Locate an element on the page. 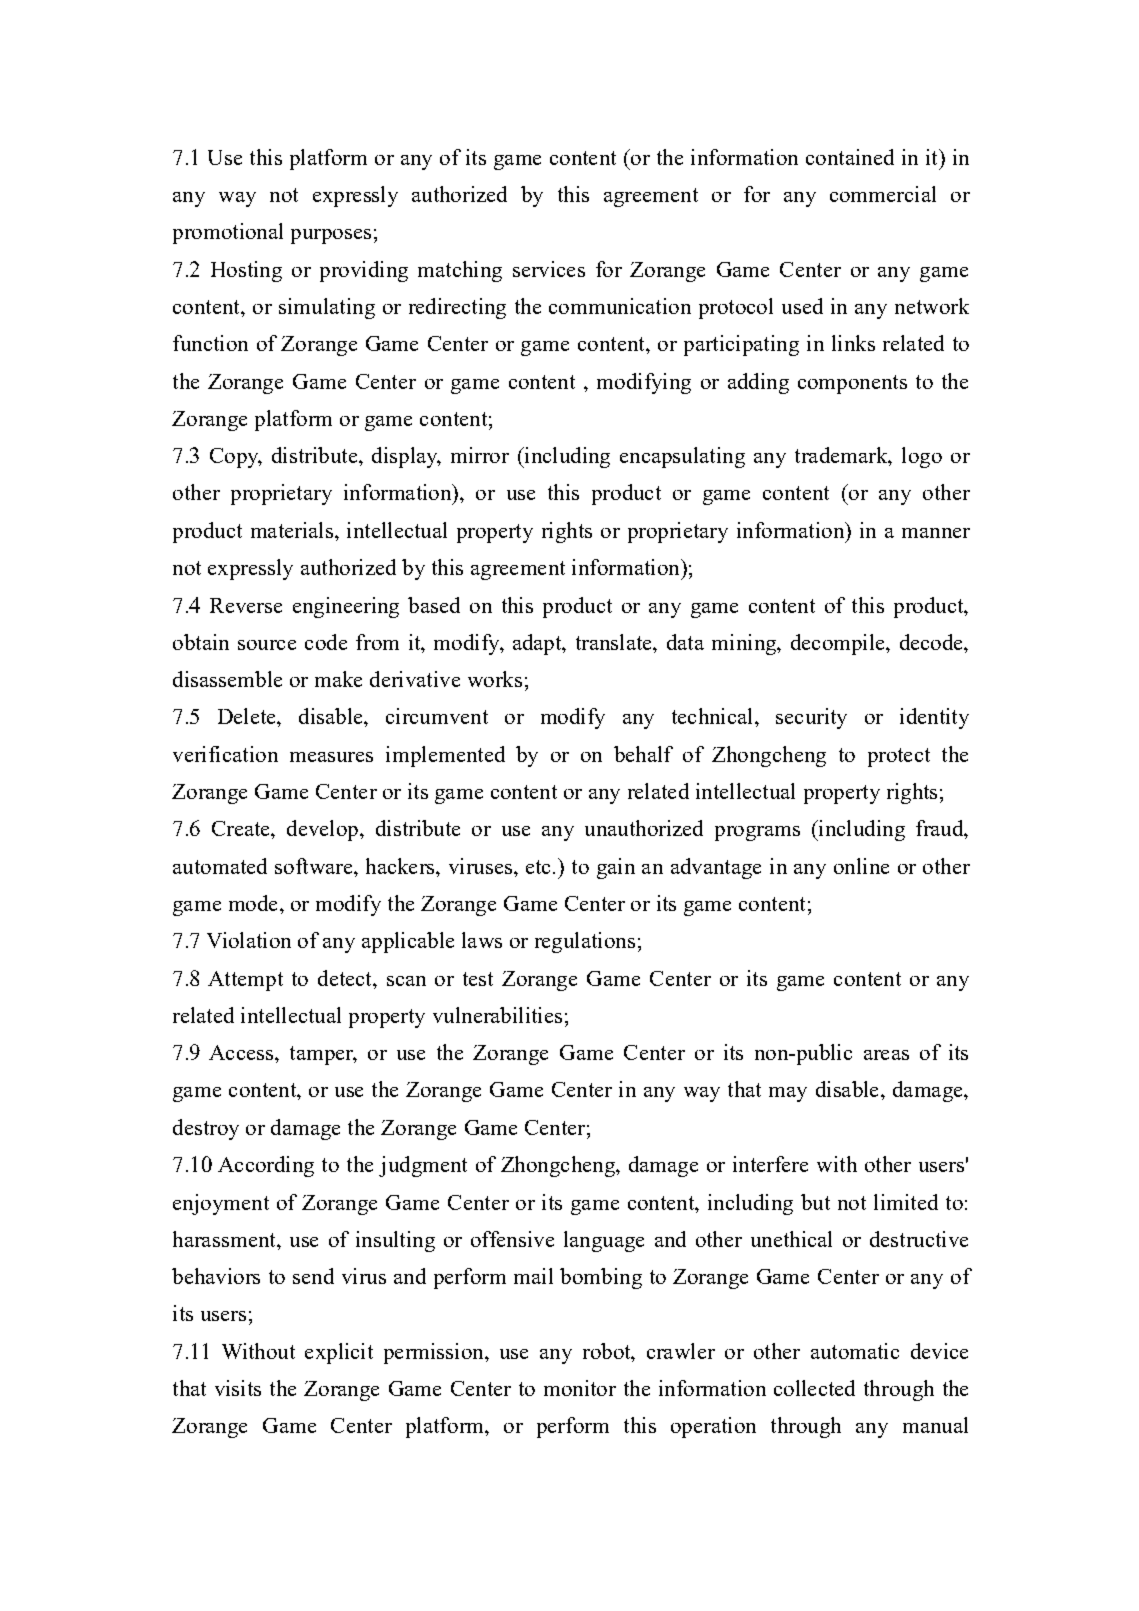 This image has width=1139, height=1611. purposes is located at coordinates (331, 236).
